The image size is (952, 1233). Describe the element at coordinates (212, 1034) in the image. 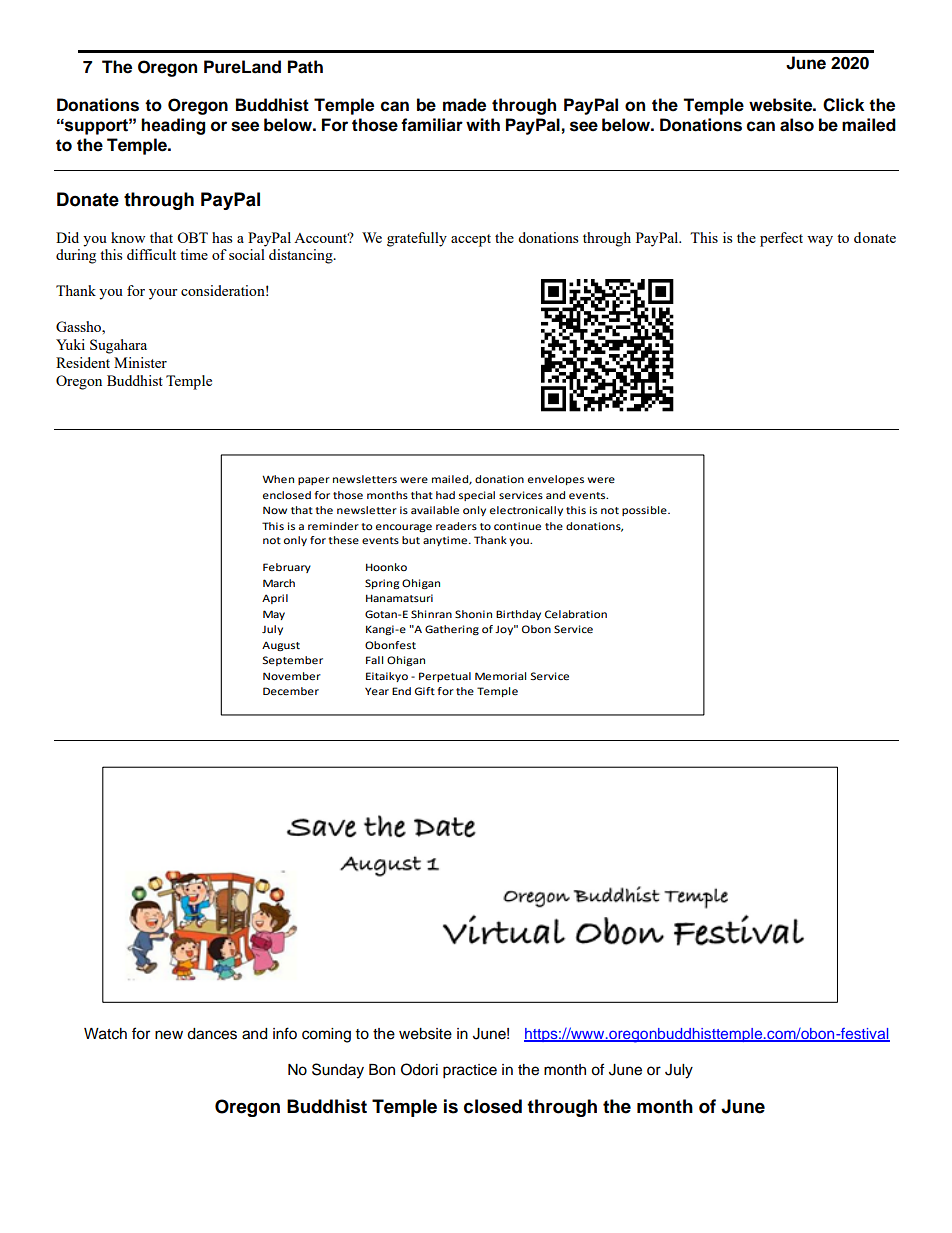

I see `dances` at that location.
